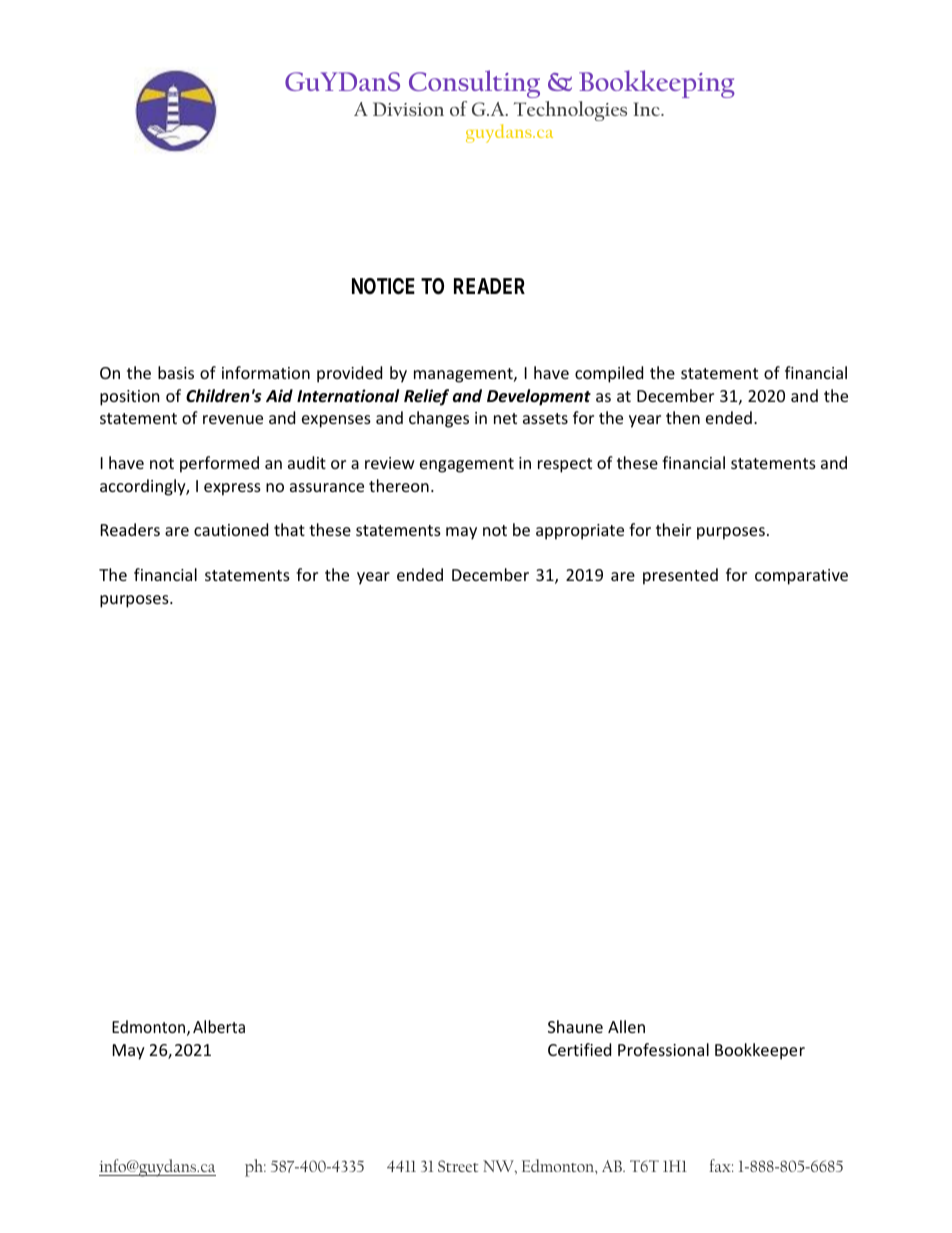  What do you see at coordinates (680, 576) in the screenshot?
I see `presented` at bounding box center [680, 576].
